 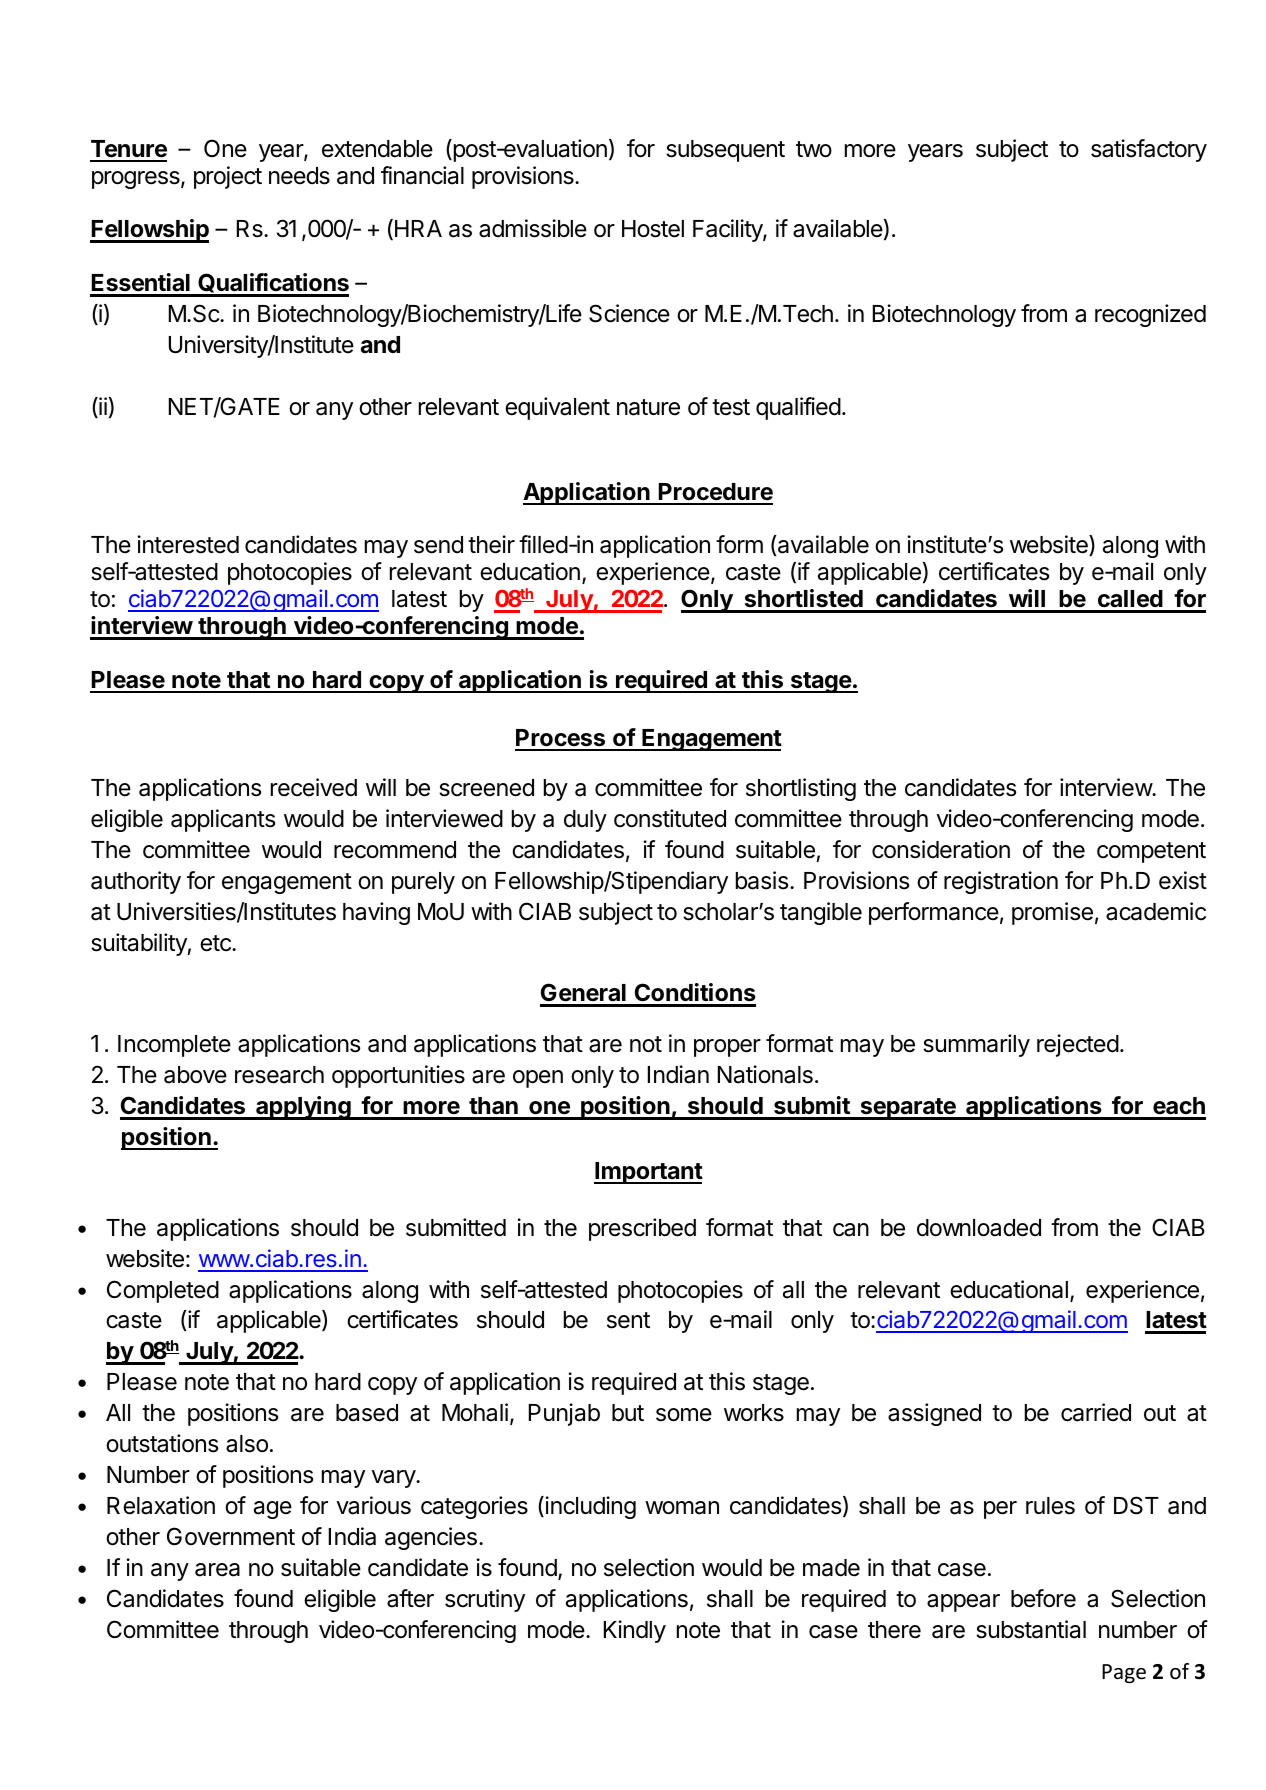 I want to click on project, so click(x=228, y=177).
